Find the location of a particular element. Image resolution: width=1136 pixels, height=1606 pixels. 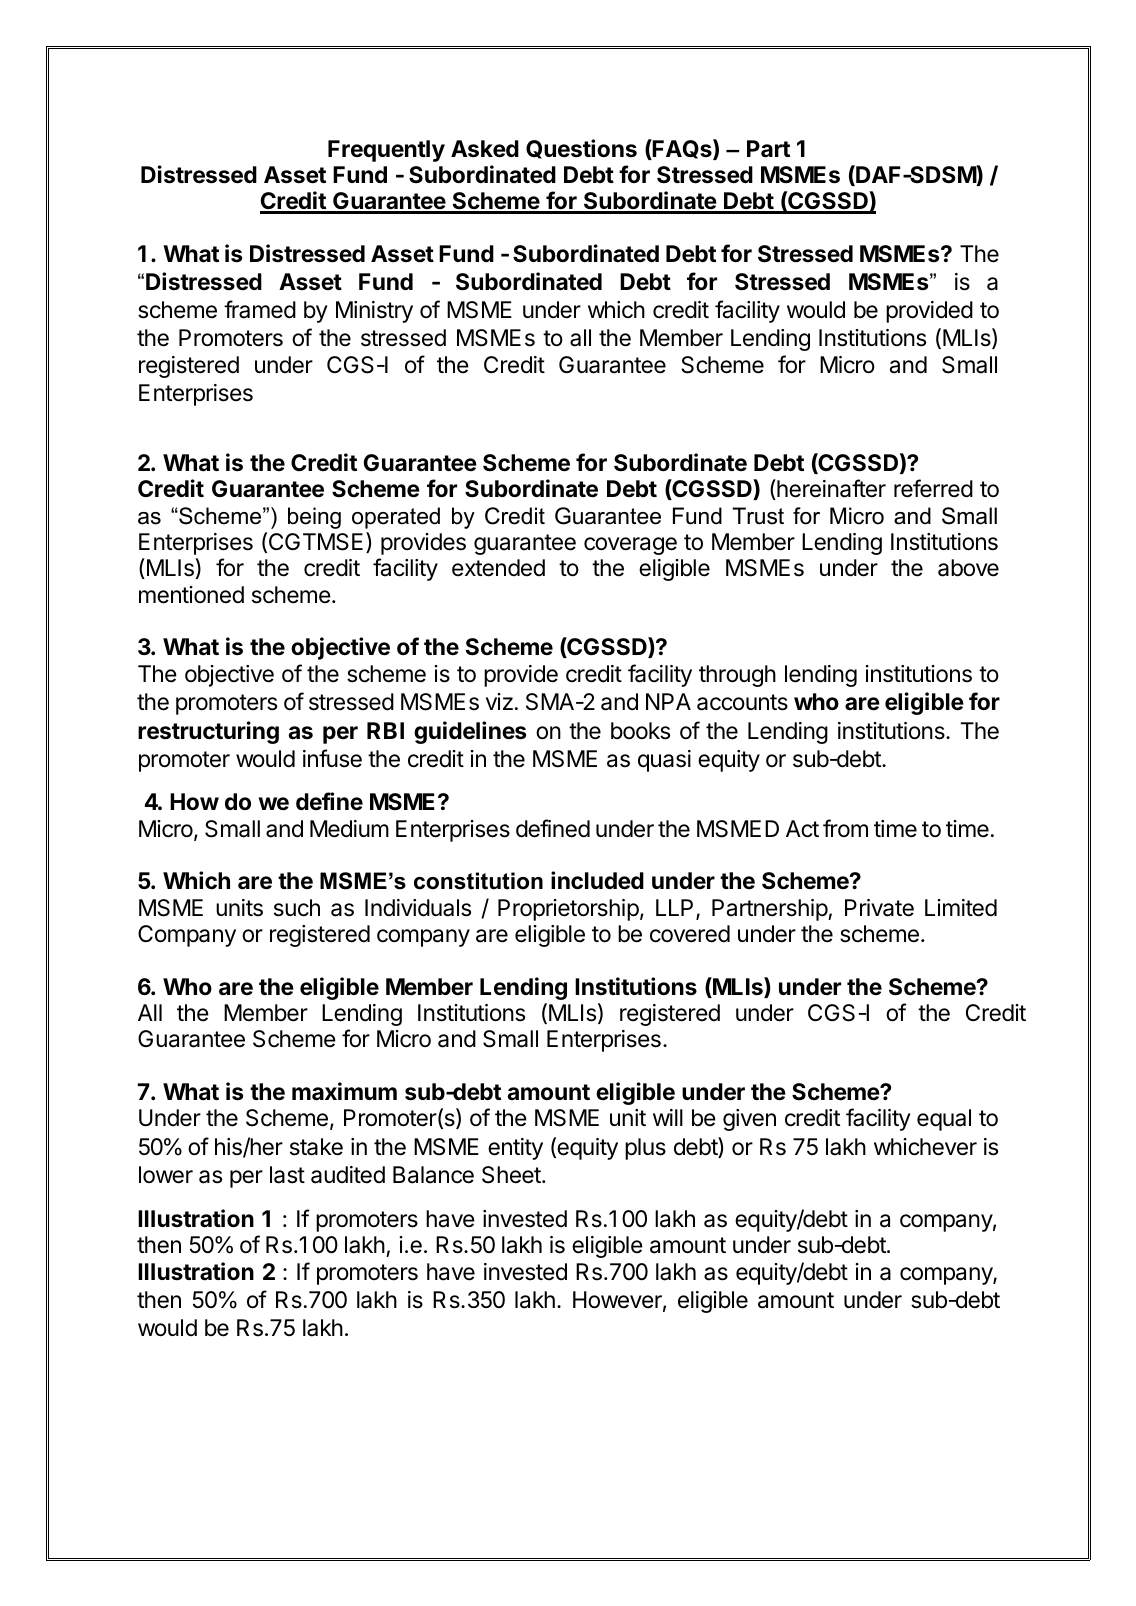

last is located at coordinates (287, 1175).
